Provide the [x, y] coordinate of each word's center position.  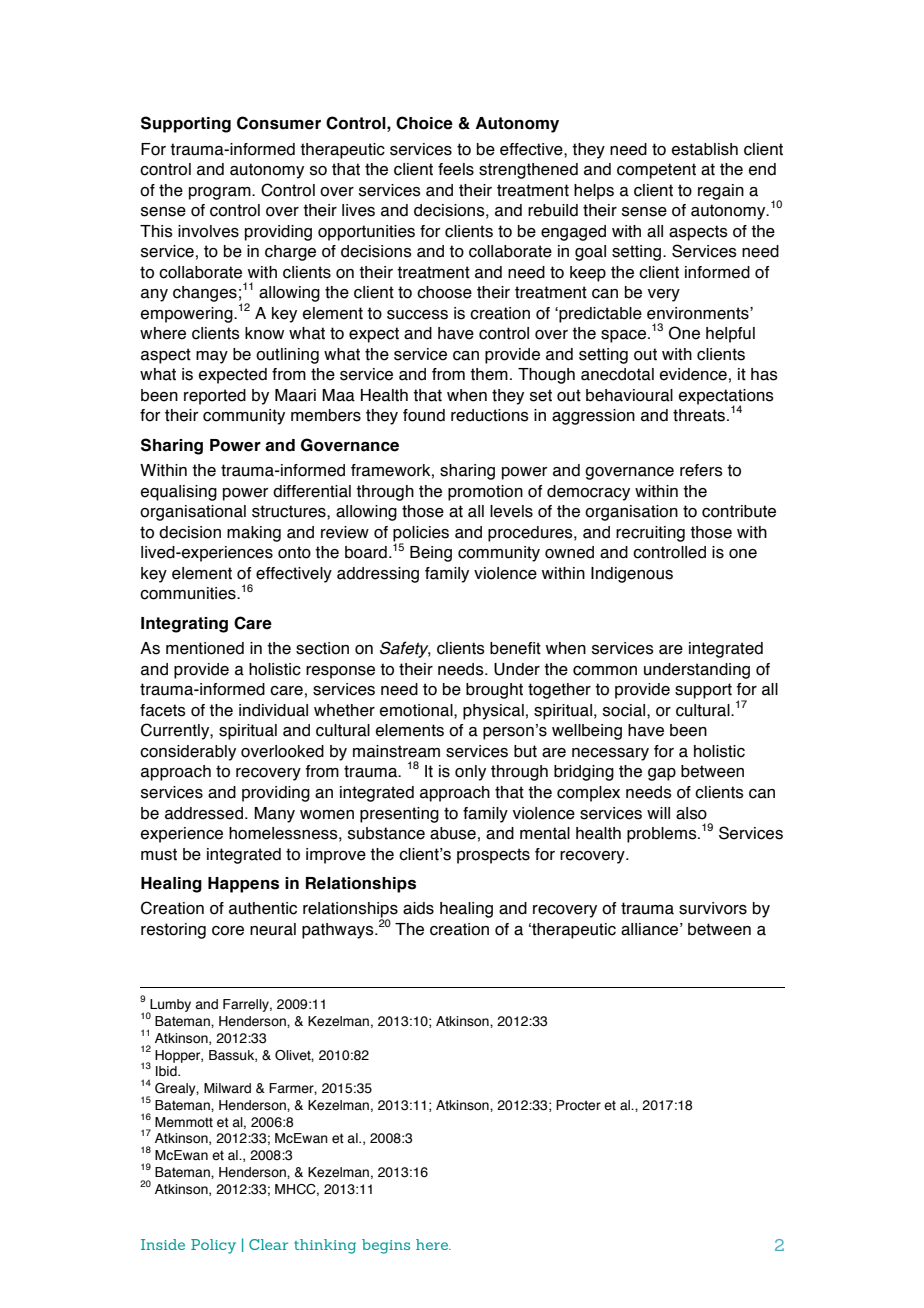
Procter [578, 1105]
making [254, 534]
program [221, 193]
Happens [243, 885]
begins [386, 1246]
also [691, 813]
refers [701, 470]
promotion [485, 493]
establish [705, 149]
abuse [453, 833]
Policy [213, 1246]
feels [456, 169]
